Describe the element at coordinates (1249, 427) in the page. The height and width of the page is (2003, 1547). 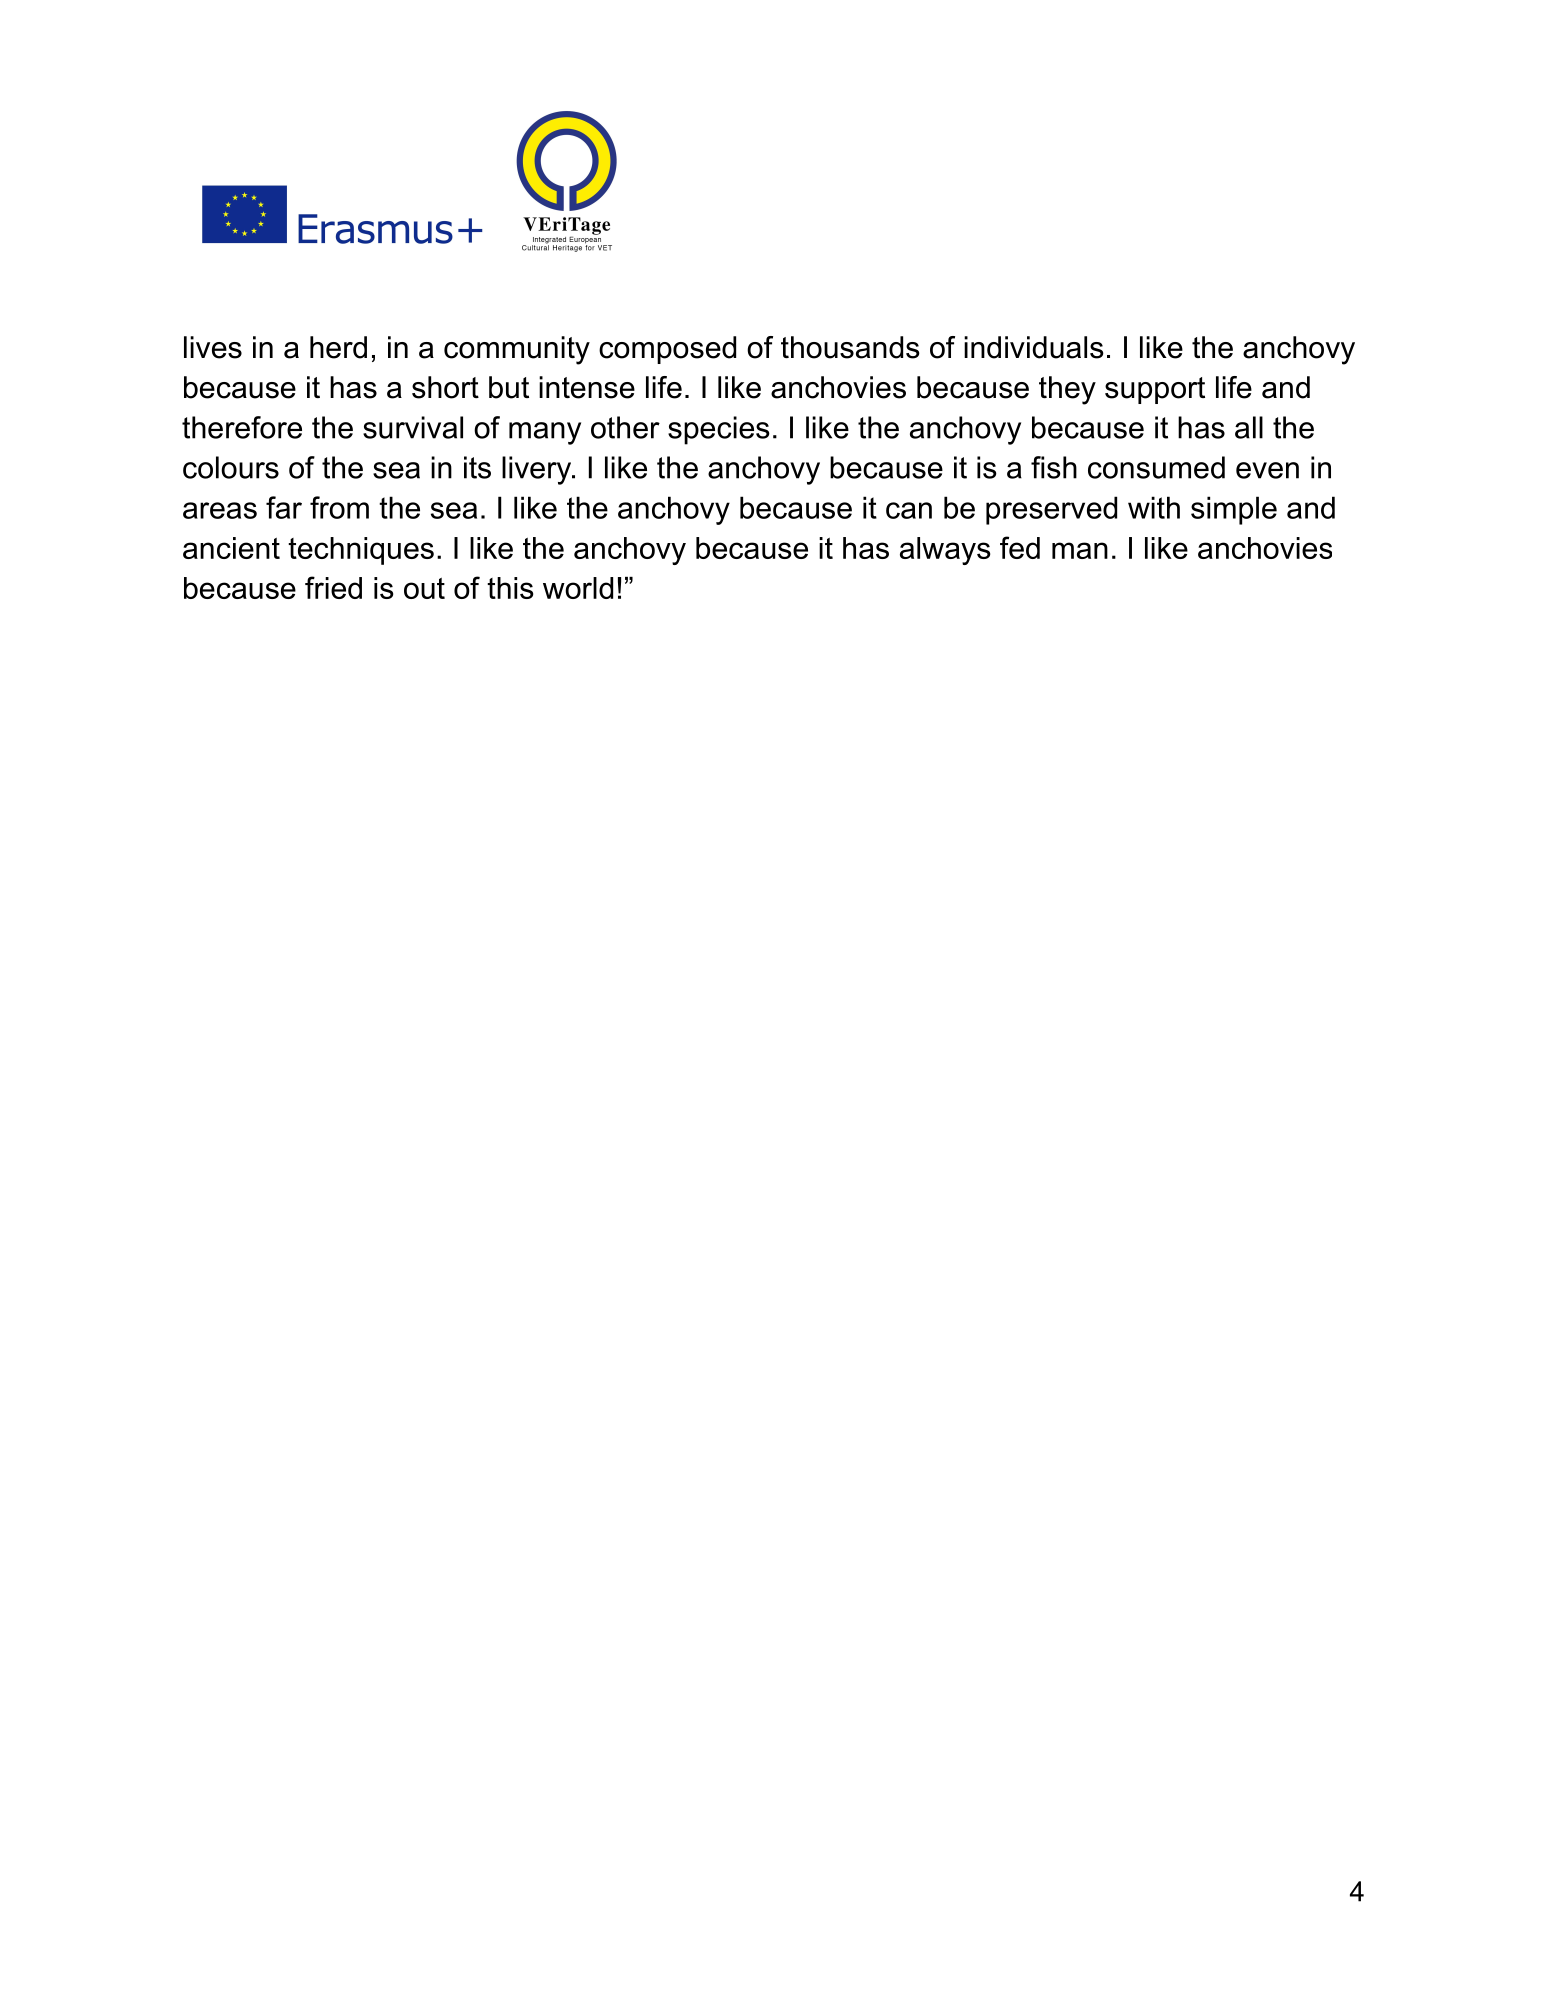
I see `all` at that location.
